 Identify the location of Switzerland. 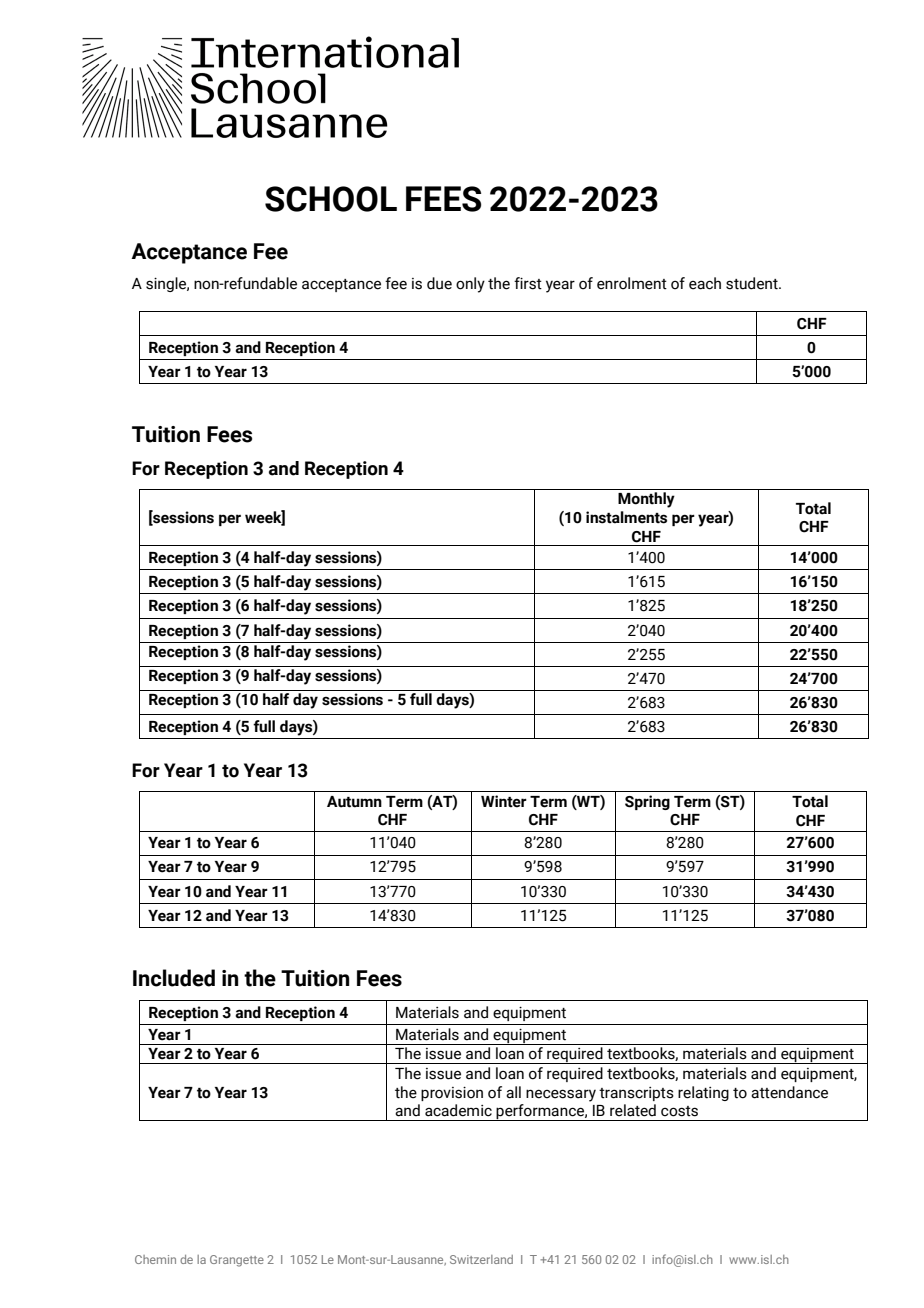
(481, 1259).
